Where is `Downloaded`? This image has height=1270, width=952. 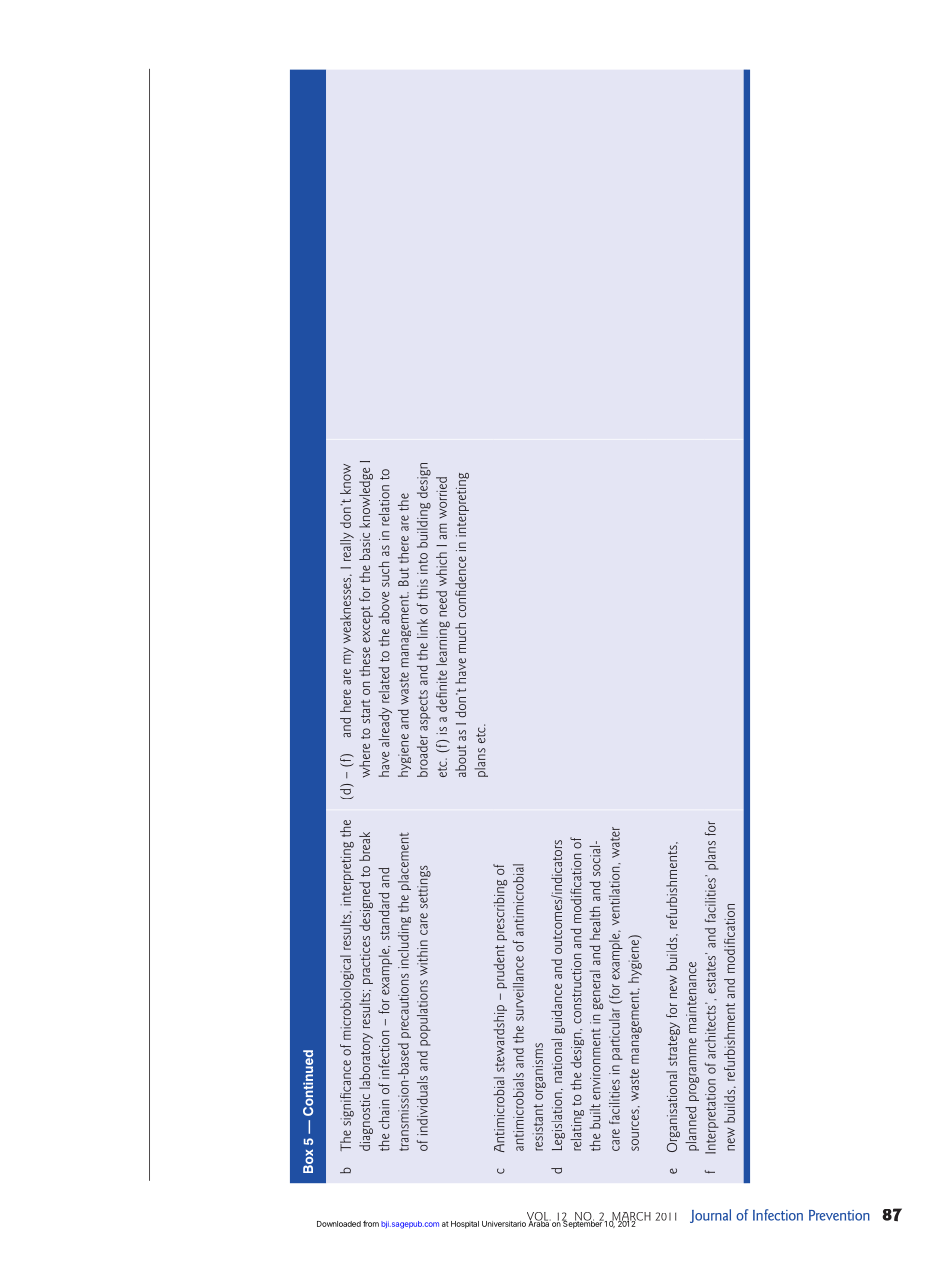
Downloaded is located at coordinates (339, 1224).
